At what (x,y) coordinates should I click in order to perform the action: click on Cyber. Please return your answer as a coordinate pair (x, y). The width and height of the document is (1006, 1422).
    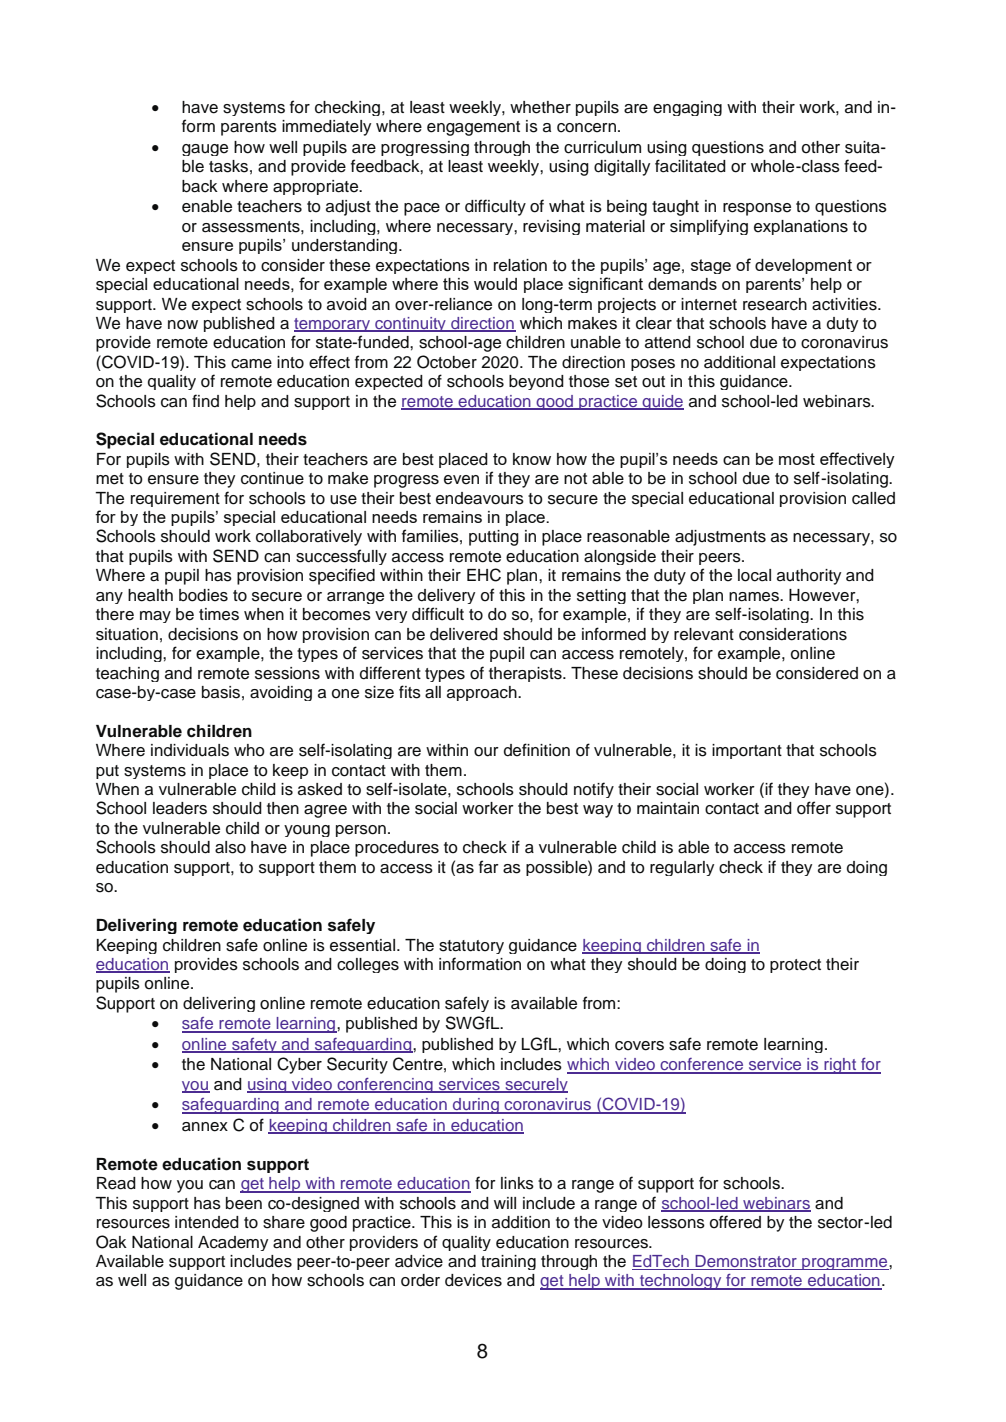
    Looking at the image, I should click on (299, 1065).
